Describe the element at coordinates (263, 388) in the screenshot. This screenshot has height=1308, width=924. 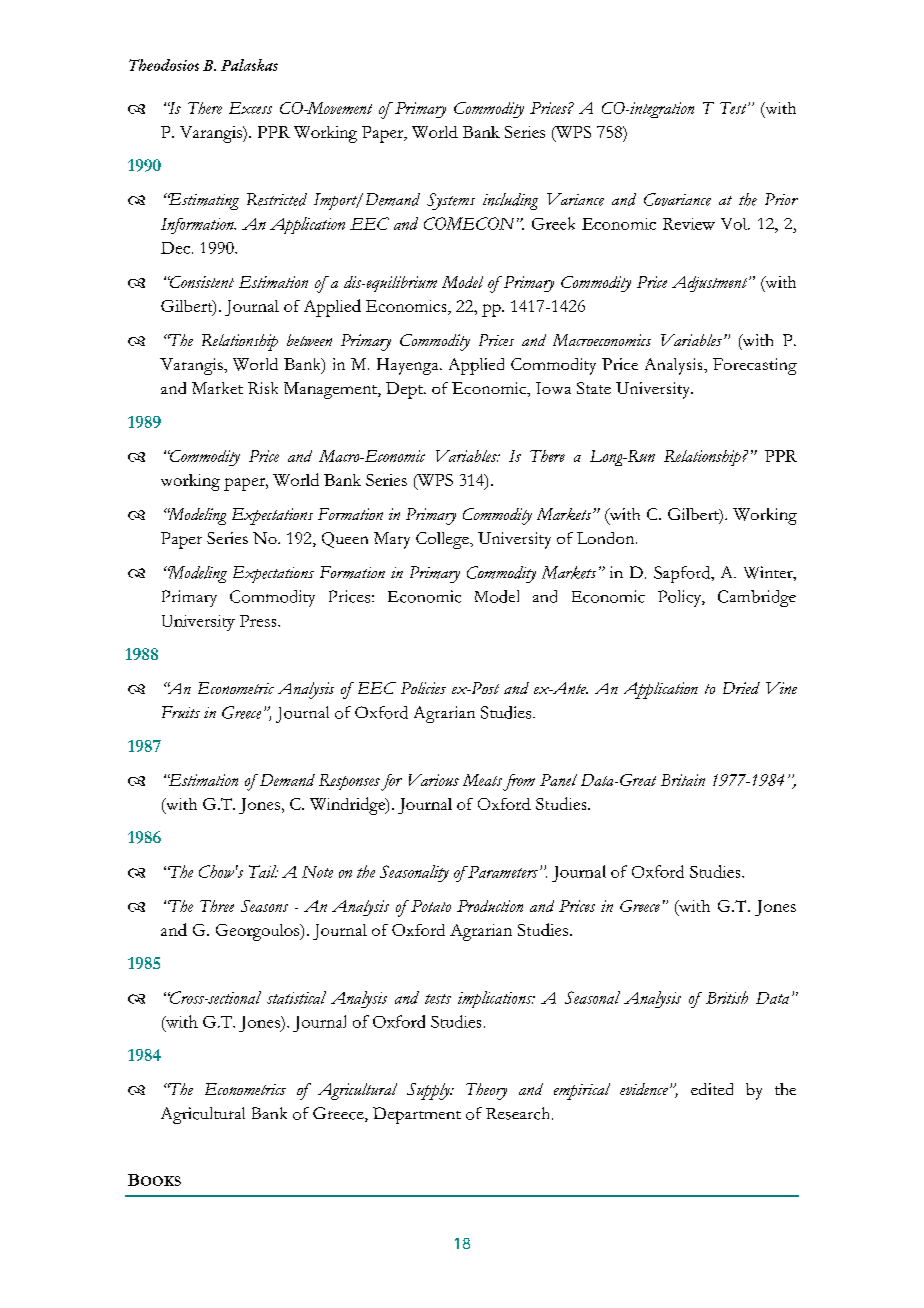
I see `Risk` at that location.
